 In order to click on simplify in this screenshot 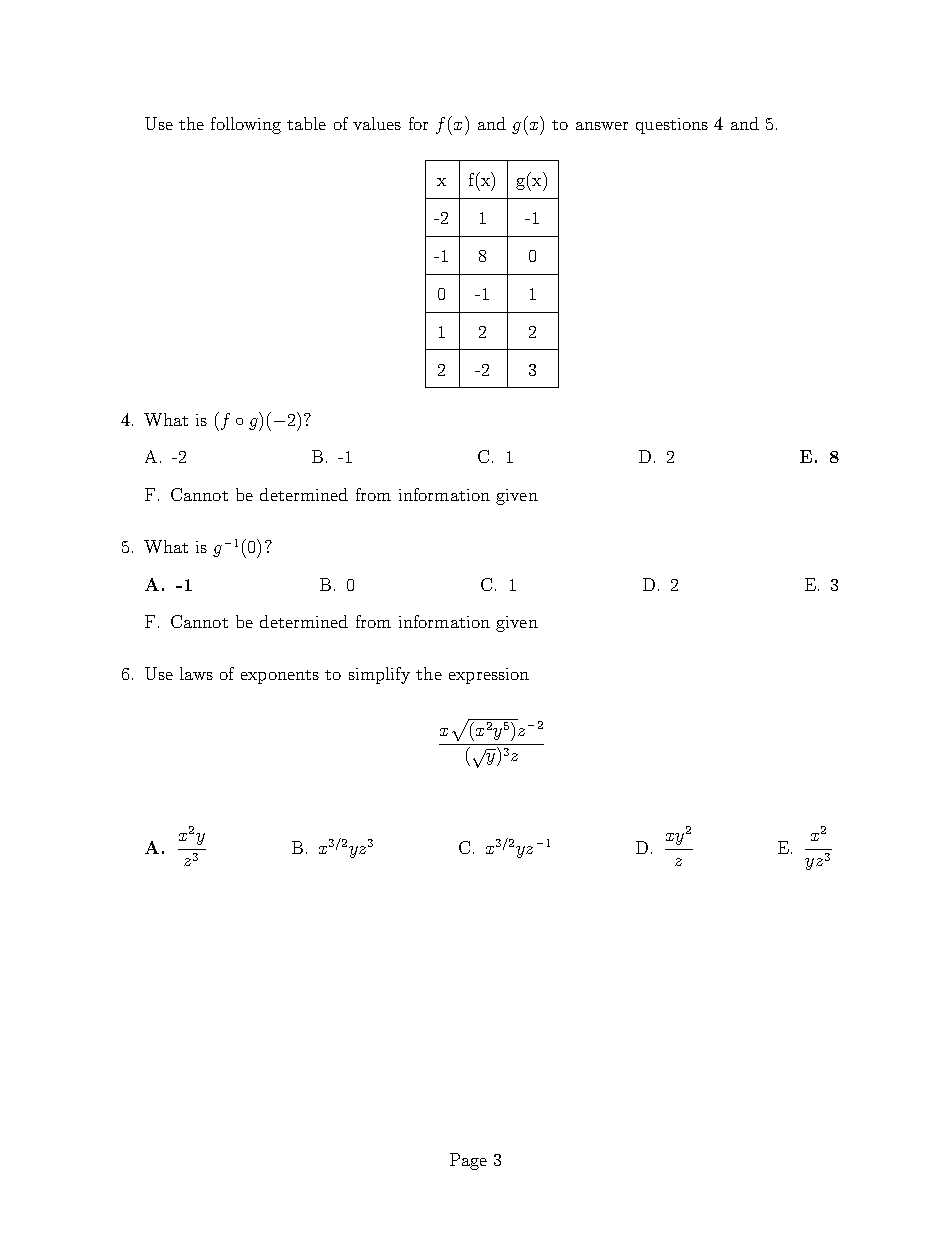, I will do `click(379, 675)`.
